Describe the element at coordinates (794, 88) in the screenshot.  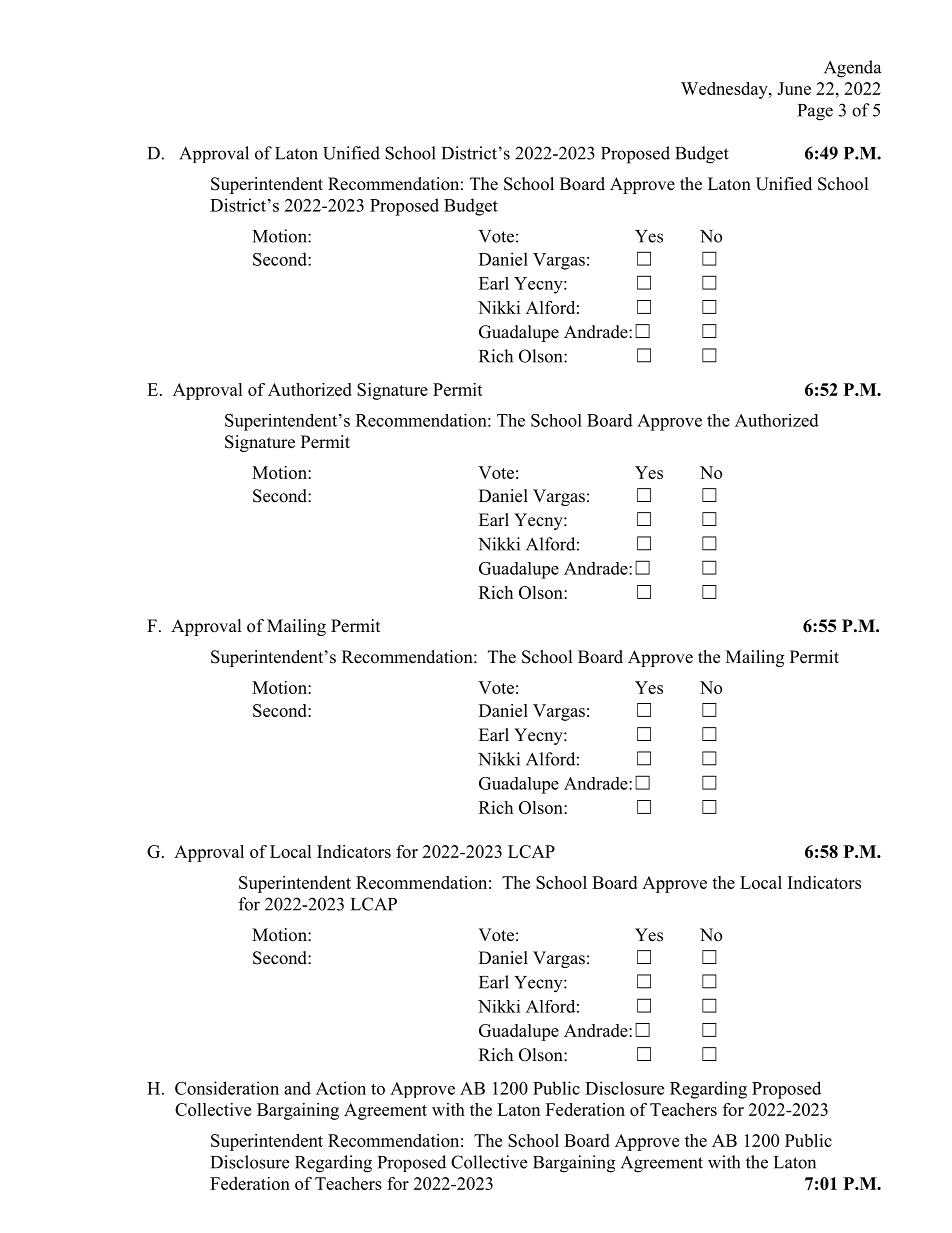
I see `June` at that location.
